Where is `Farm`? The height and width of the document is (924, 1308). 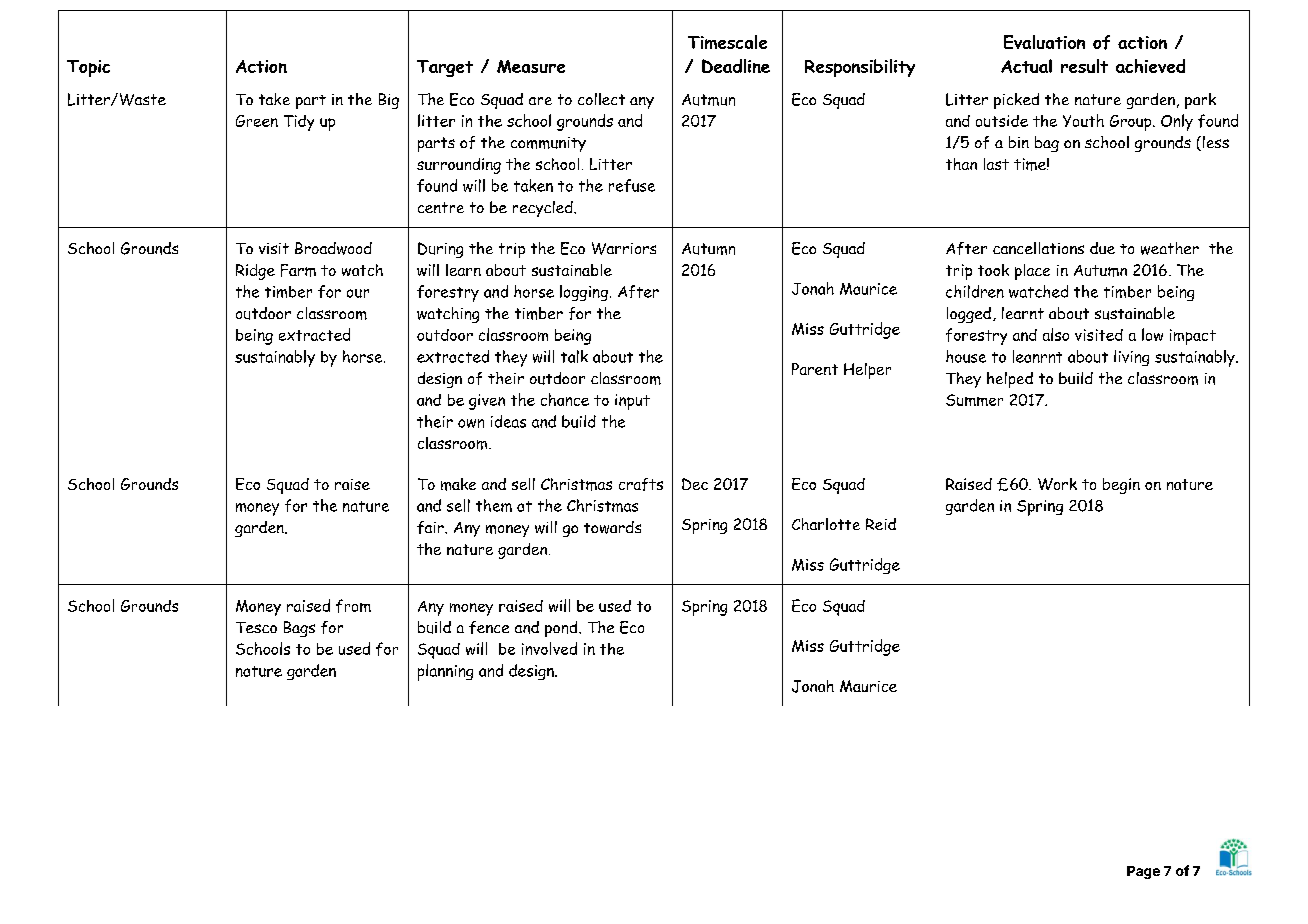
Farm is located at coordinates (298, 270).
